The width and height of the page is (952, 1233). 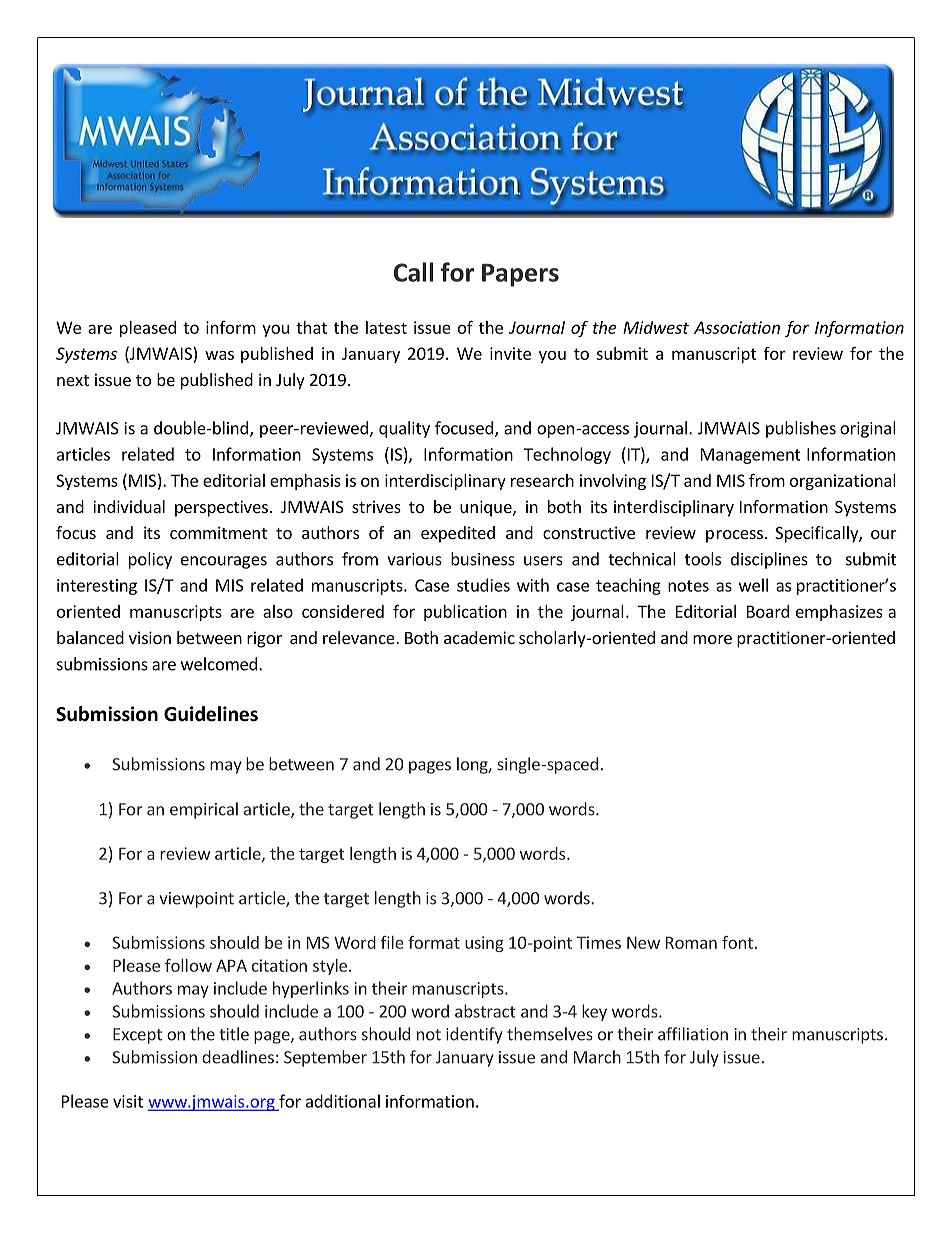 What do you see at coordinates (693, 1034) in the page?
I see `affiliation` at bounding box center [693, 1034].
